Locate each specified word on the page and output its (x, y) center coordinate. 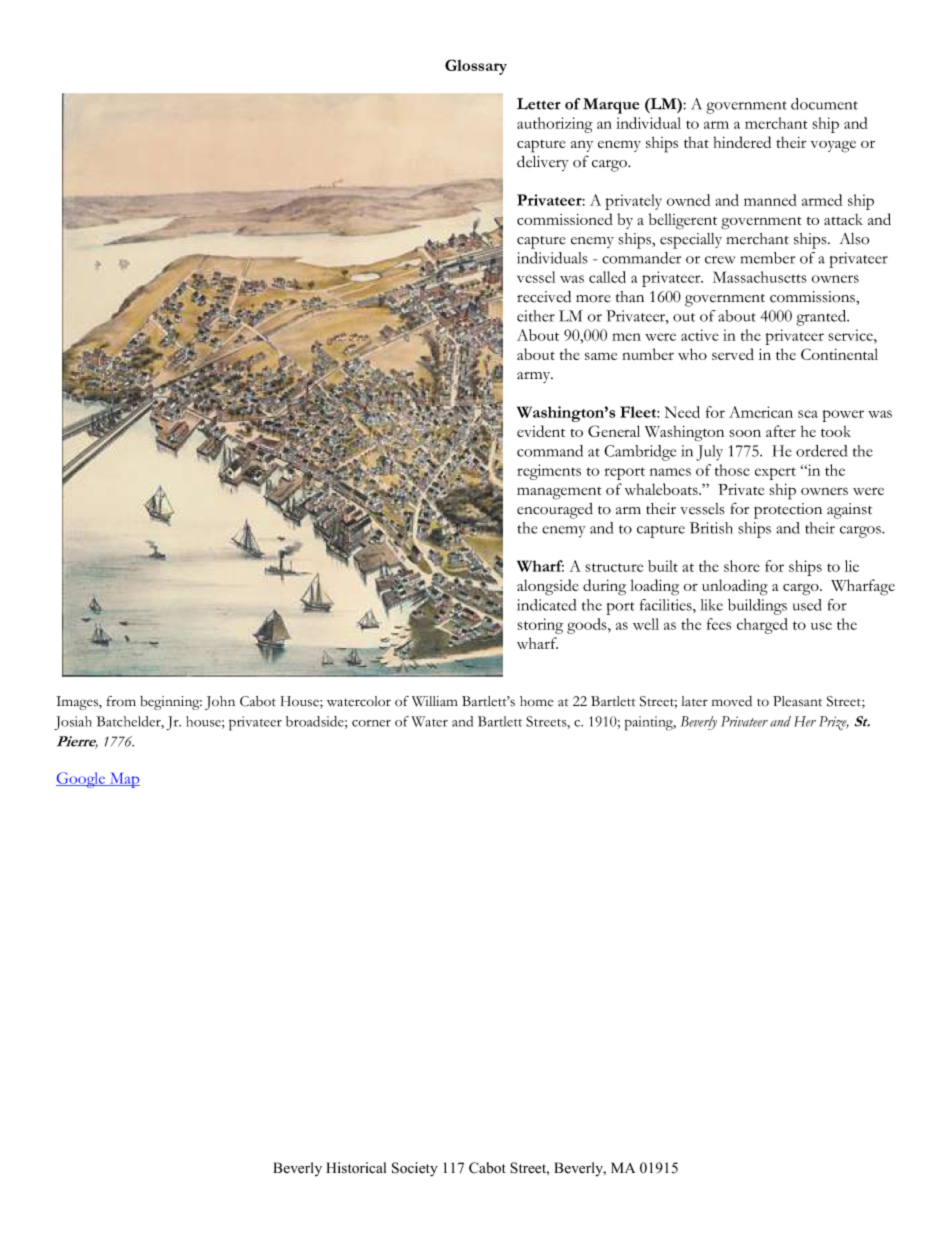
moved (732, 701)
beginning (171, 703)
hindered (742, 142)
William (435, 701)
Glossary (476, 67)
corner (371, 723)
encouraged (555, 511)
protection (788, 511)
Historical (356, 1168)
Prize (834, 723)
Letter (539, 104)
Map (123, 780)
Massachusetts (760, 277)
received (544, 297)
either (536, 316)
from (121, 701)
